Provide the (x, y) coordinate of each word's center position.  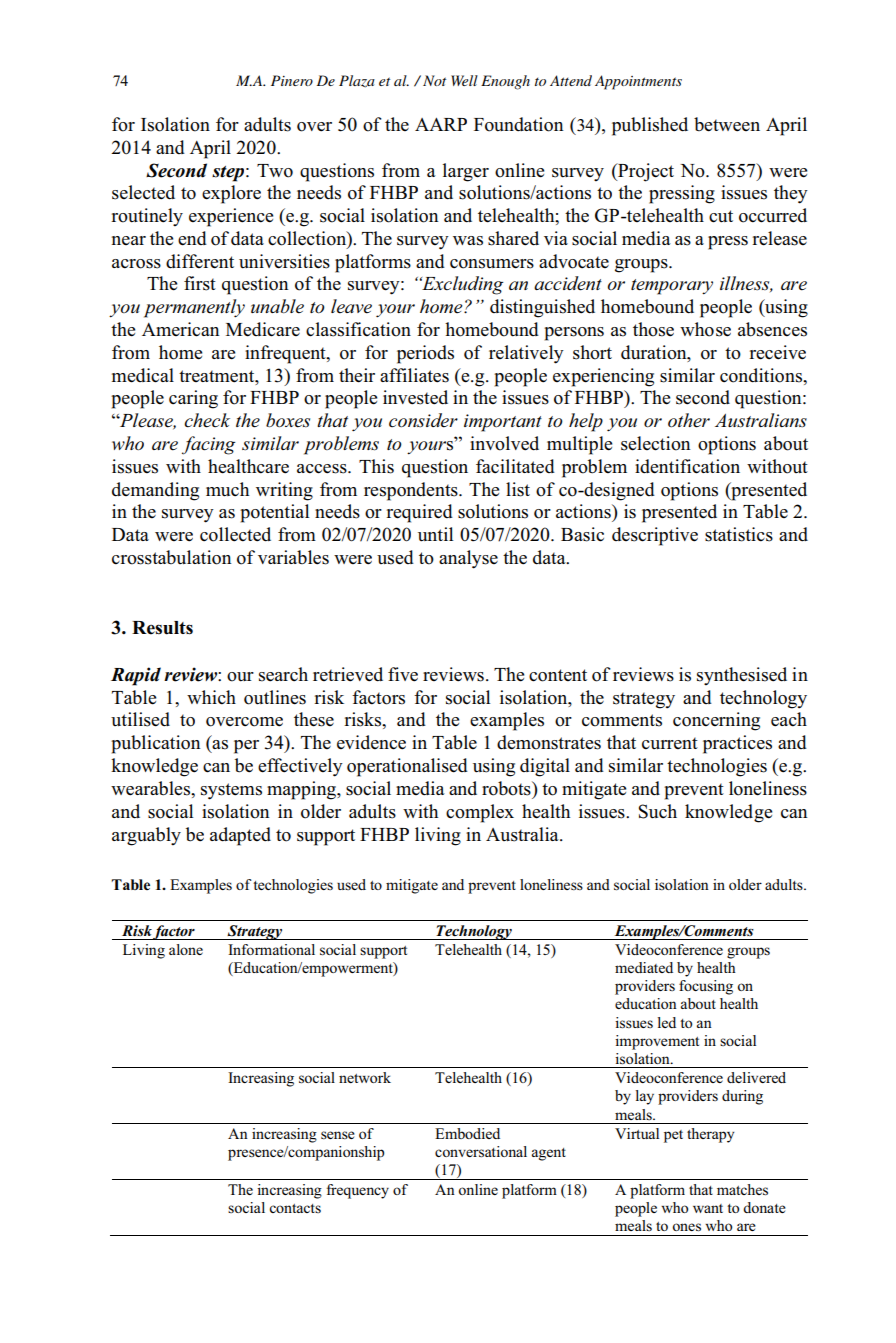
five (403, 674)
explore (231, 194)
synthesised (742, 676)
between (727, 124)
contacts (295, 1208)
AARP (441, 124)
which (211, 697)
